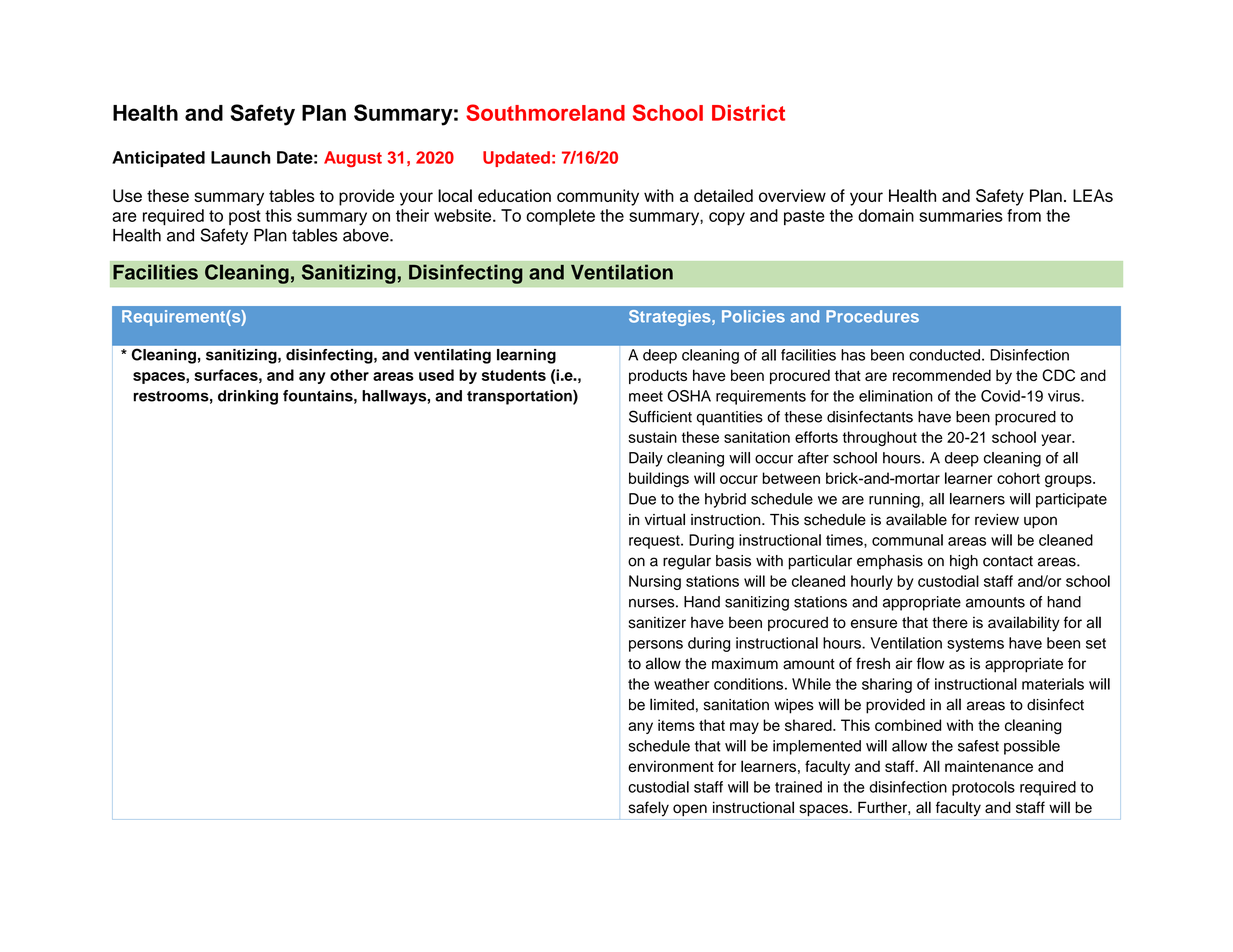 The height and width of the page is (952, 1233). What do you see at coordinates (671, 766) in the page?
I see `environment` at bounding box center [671, 766].
